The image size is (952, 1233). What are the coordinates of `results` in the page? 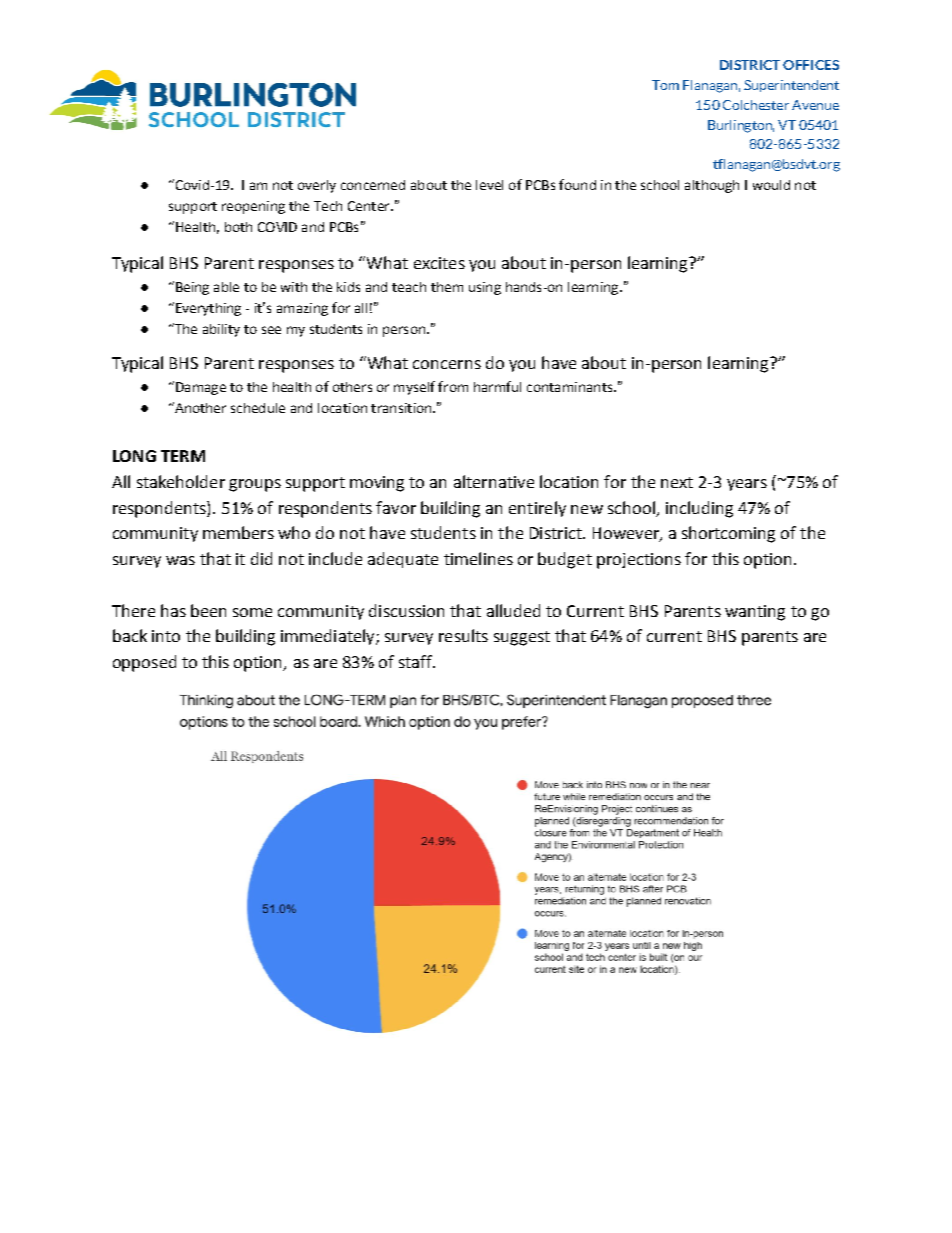 It's located at (463, 635).
